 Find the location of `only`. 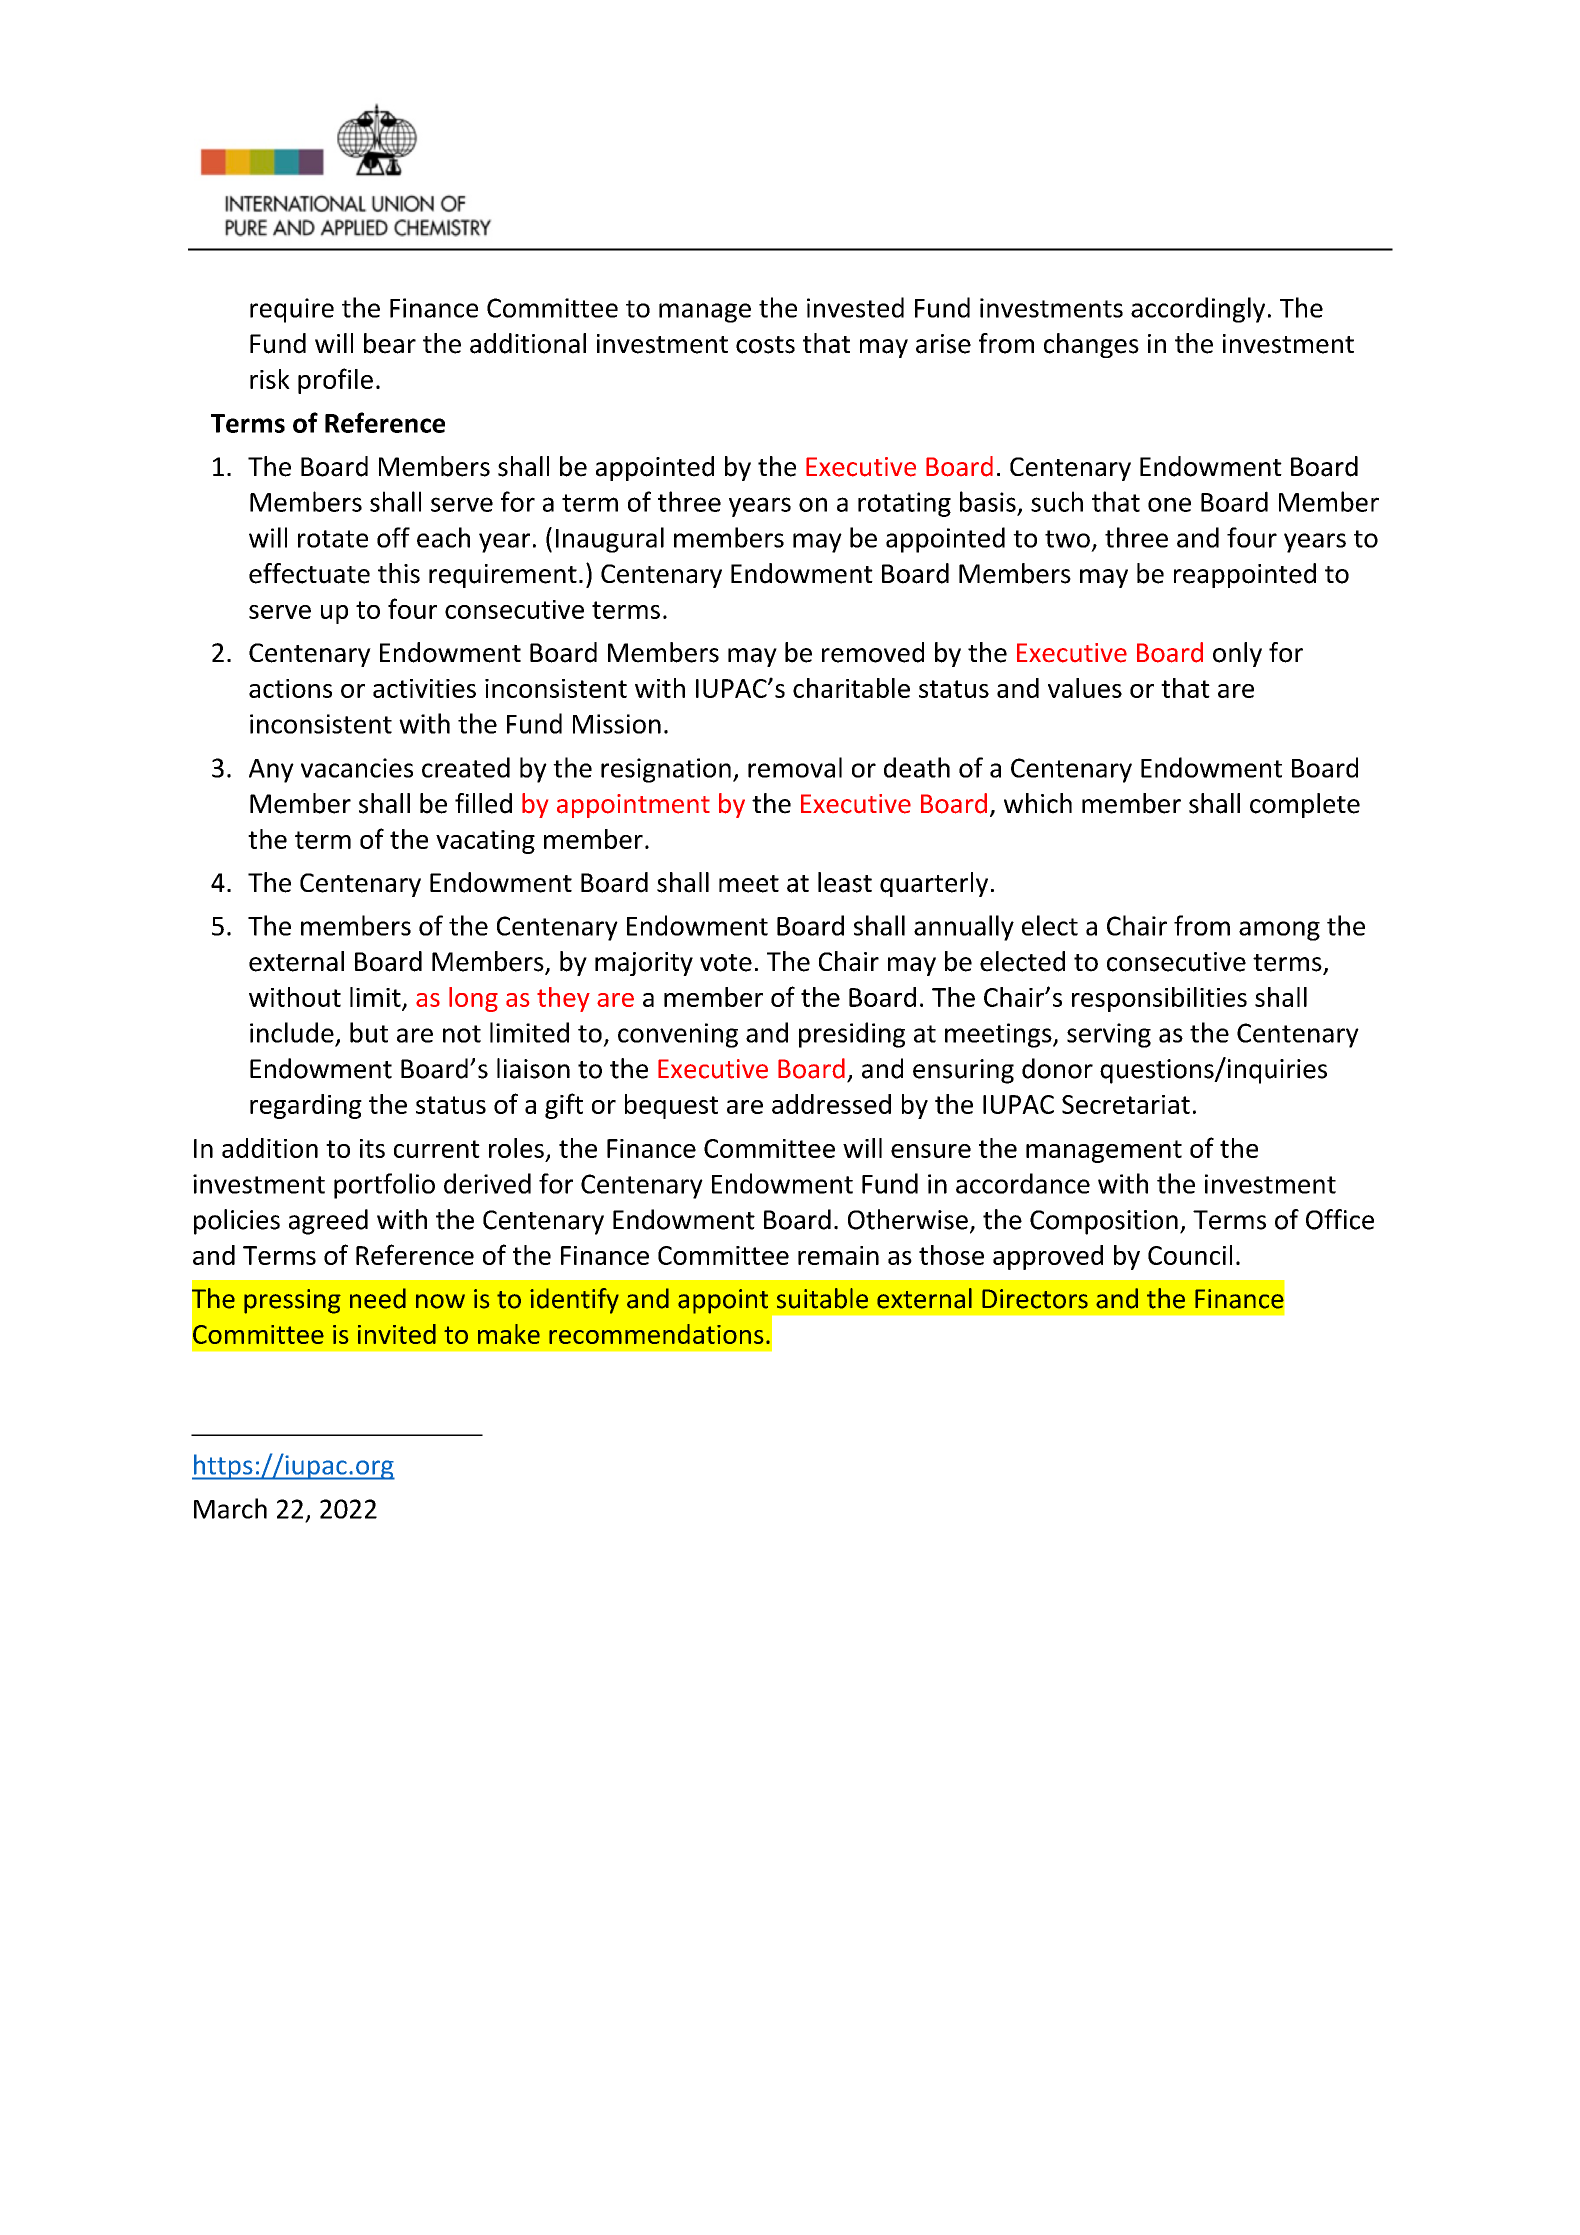

only is located at coordinates (1237, 654).
